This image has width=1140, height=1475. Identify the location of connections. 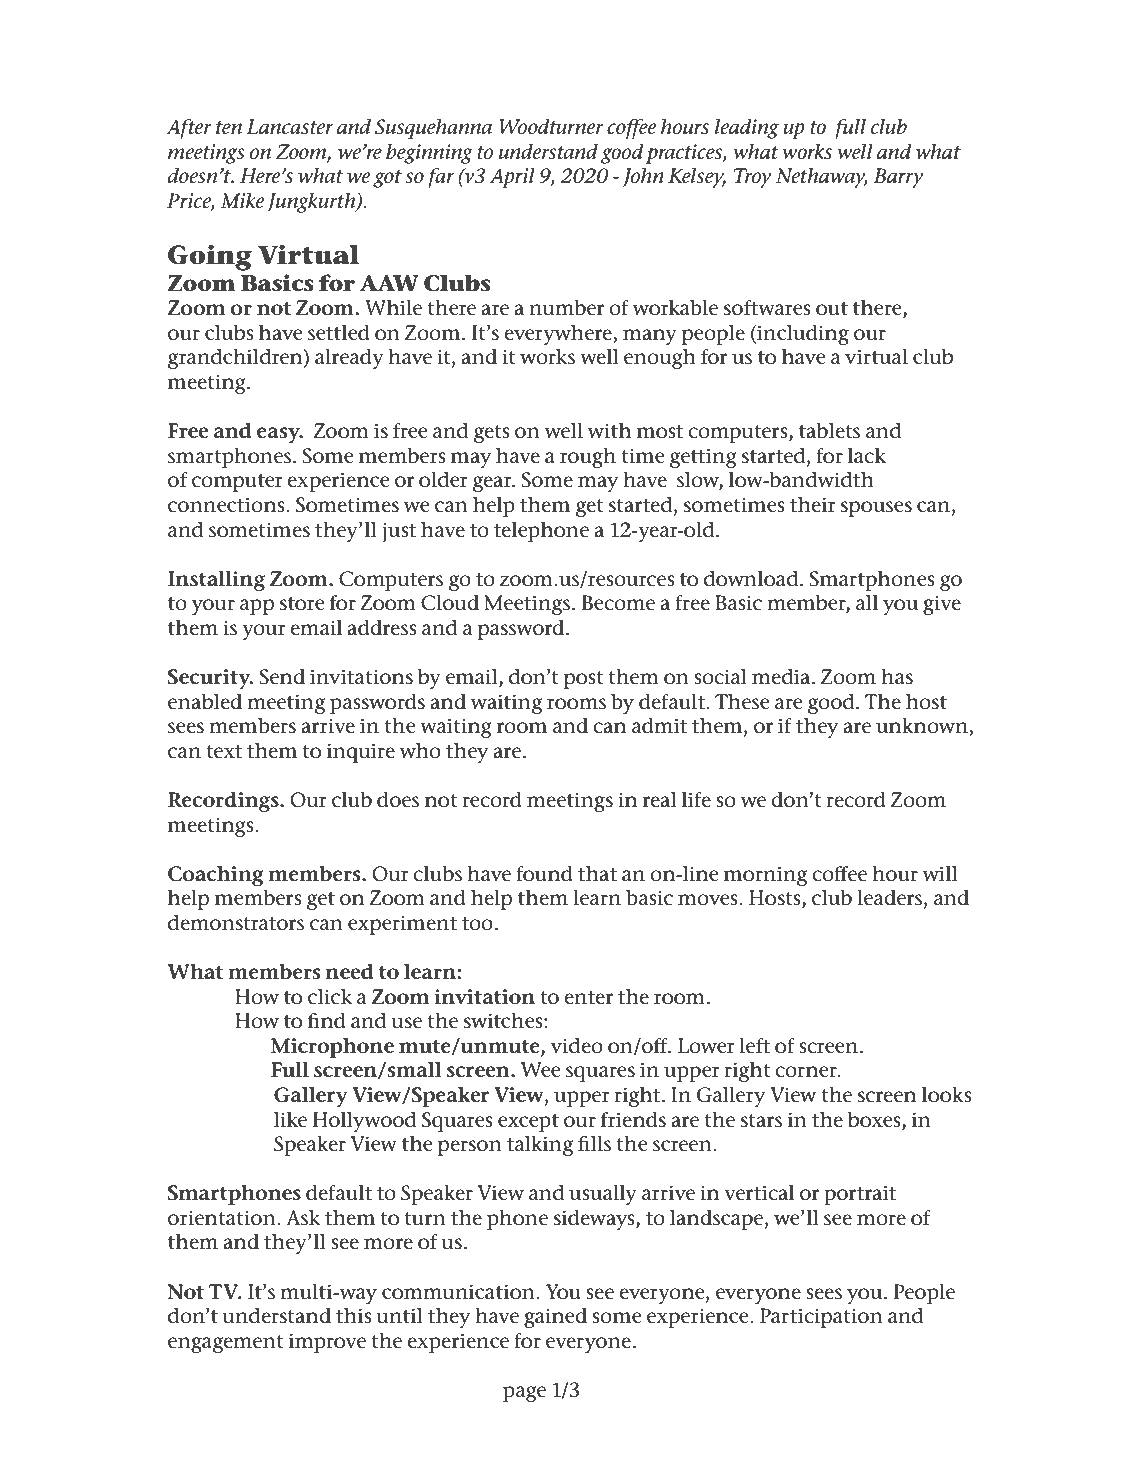
(227, 505).
